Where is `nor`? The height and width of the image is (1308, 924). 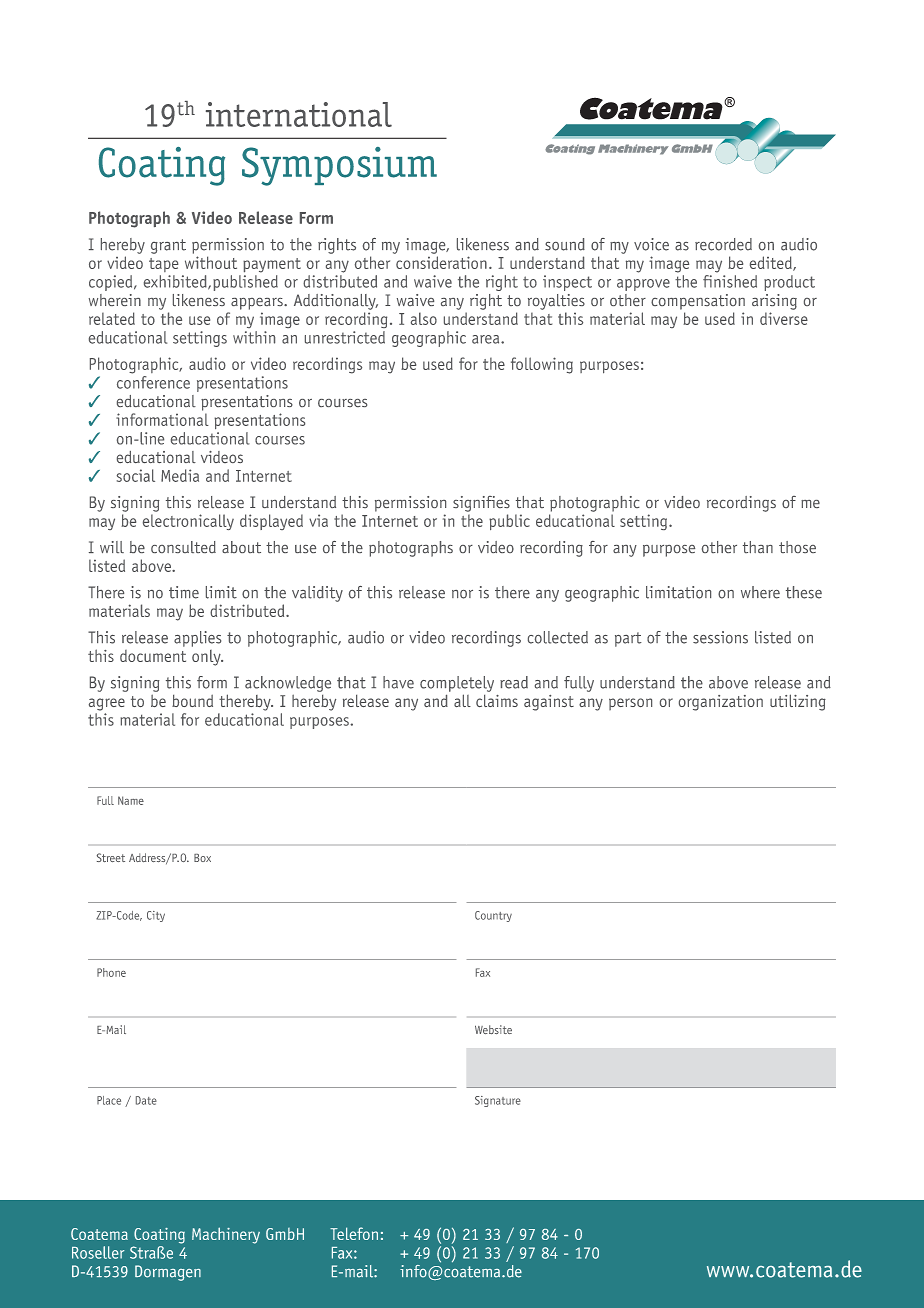 nor is located at coordinates (462, 594).
